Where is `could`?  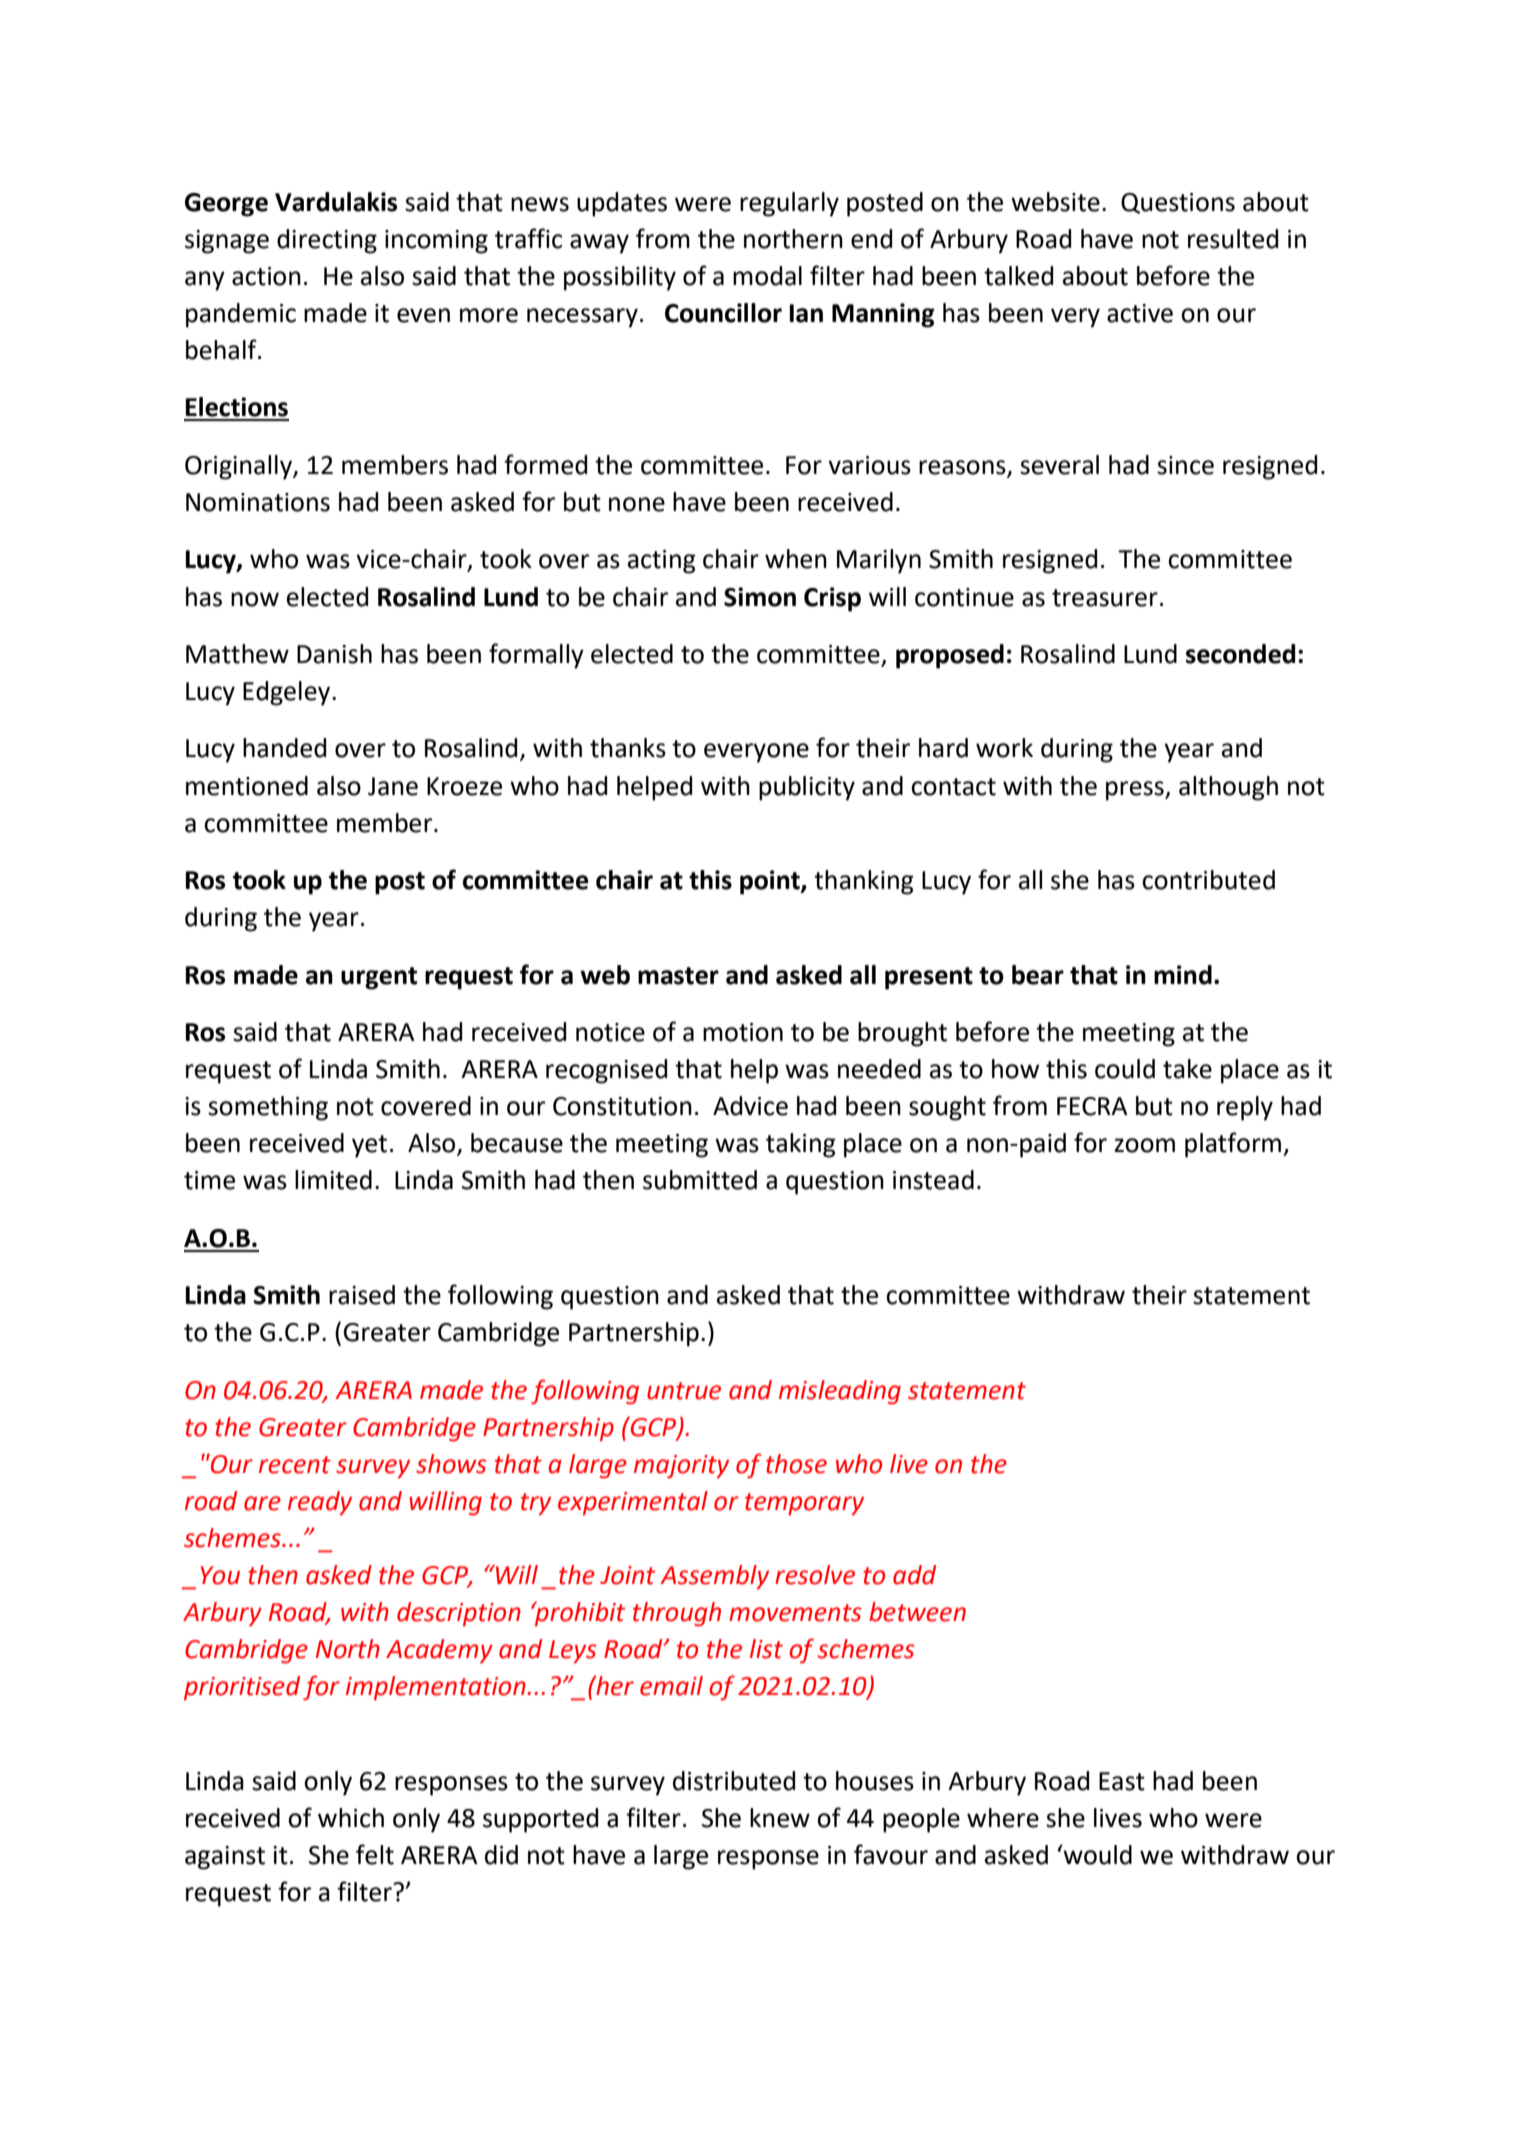
could is located at coordinates (1125, 1069).
